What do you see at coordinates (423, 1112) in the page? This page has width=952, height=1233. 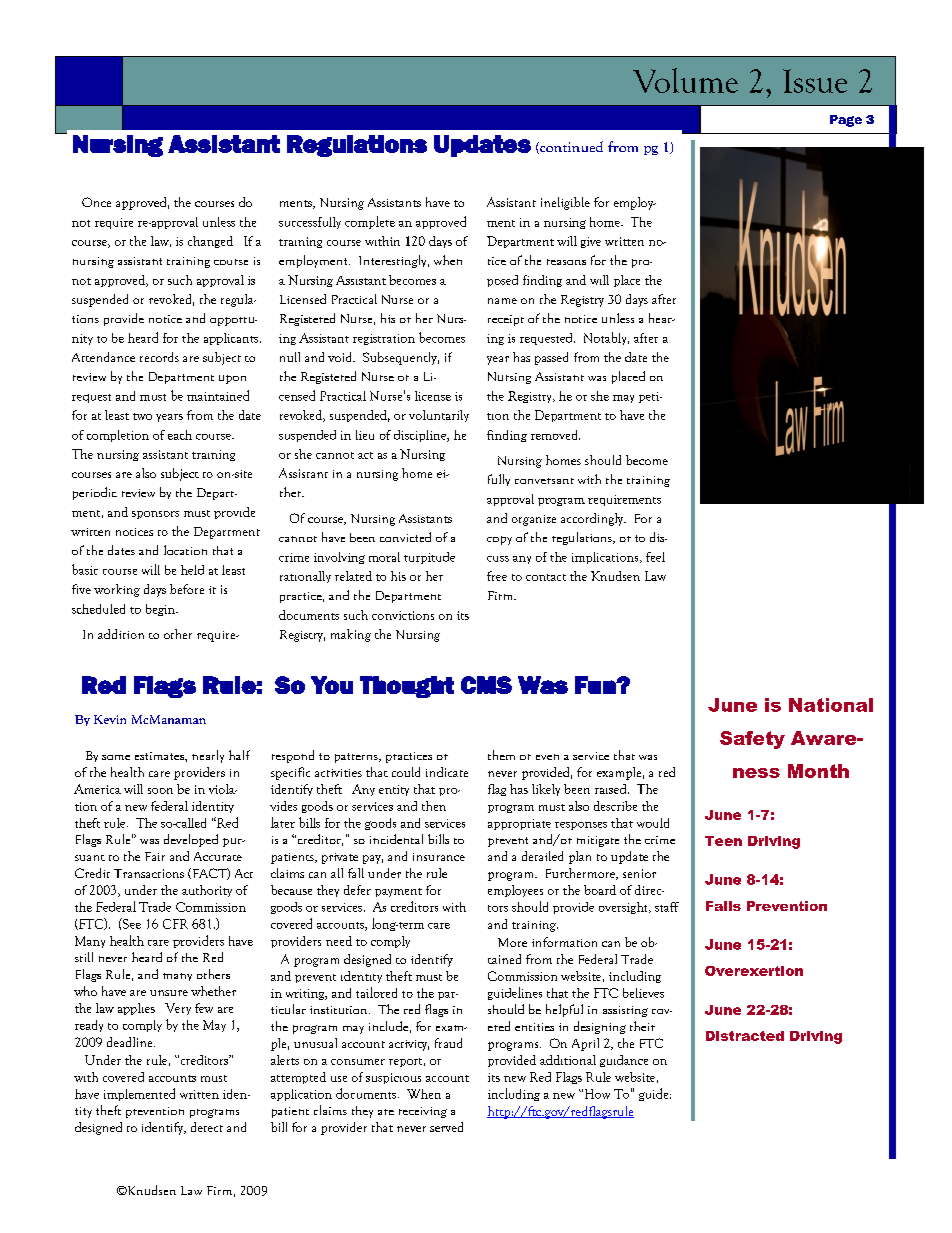 I see `receiving` at bounding box center [423, 1112].
